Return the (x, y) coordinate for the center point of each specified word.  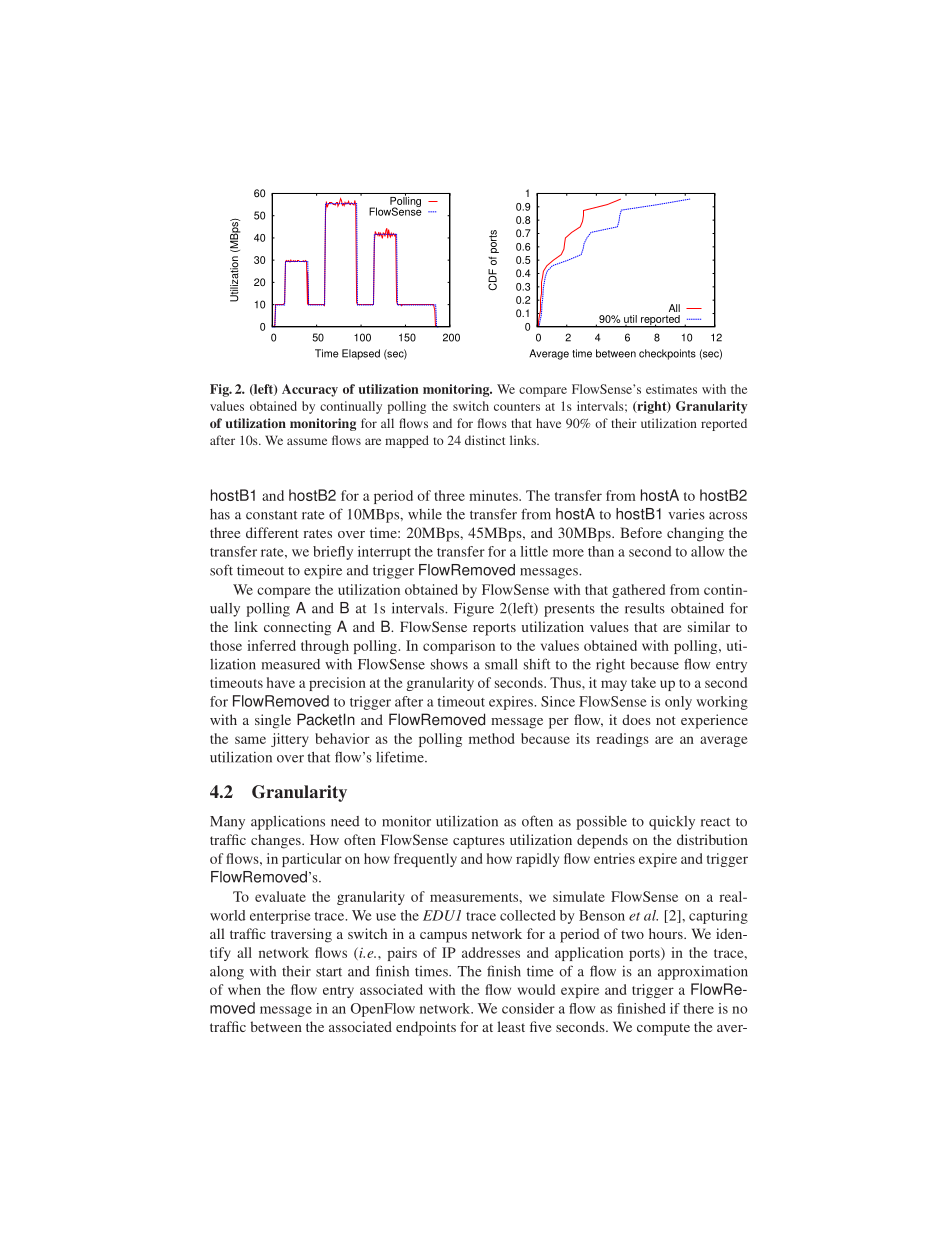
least (511, 1026)
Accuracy (310, 390)
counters (517, 407)
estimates (671, 389)
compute (663, 1029)
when (244, 989)
